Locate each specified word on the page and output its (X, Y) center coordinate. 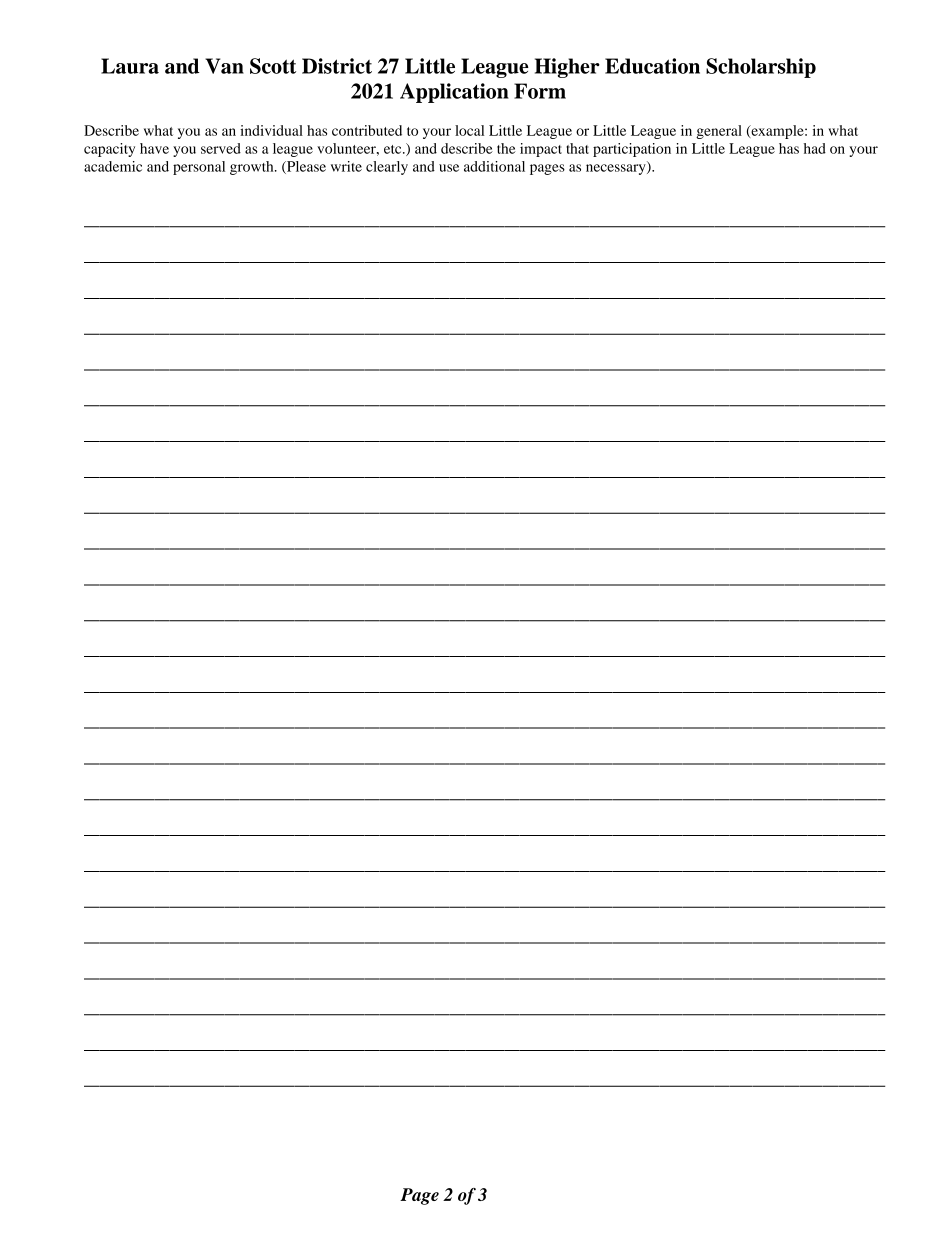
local (469, 130)
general (719, 132)
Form (540, 91)
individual (271, 130)
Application (454, 93)
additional (494, 166)
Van (224, 66)
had (815, 148)
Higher (567, 68)
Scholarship (761, 68)
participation (632, 150)
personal (199, 168)
